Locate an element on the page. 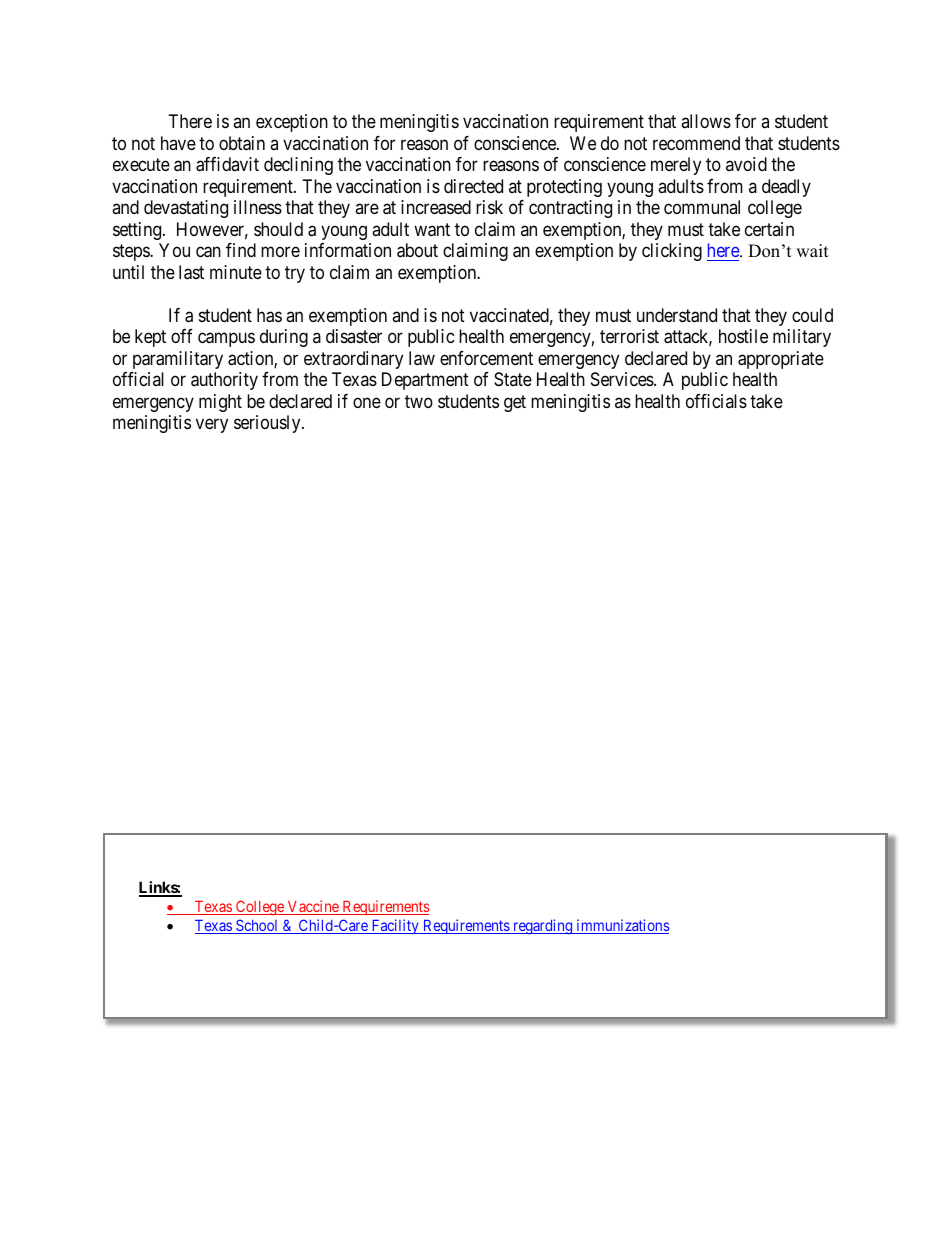  obtain is located at coordinates (242, 143).
